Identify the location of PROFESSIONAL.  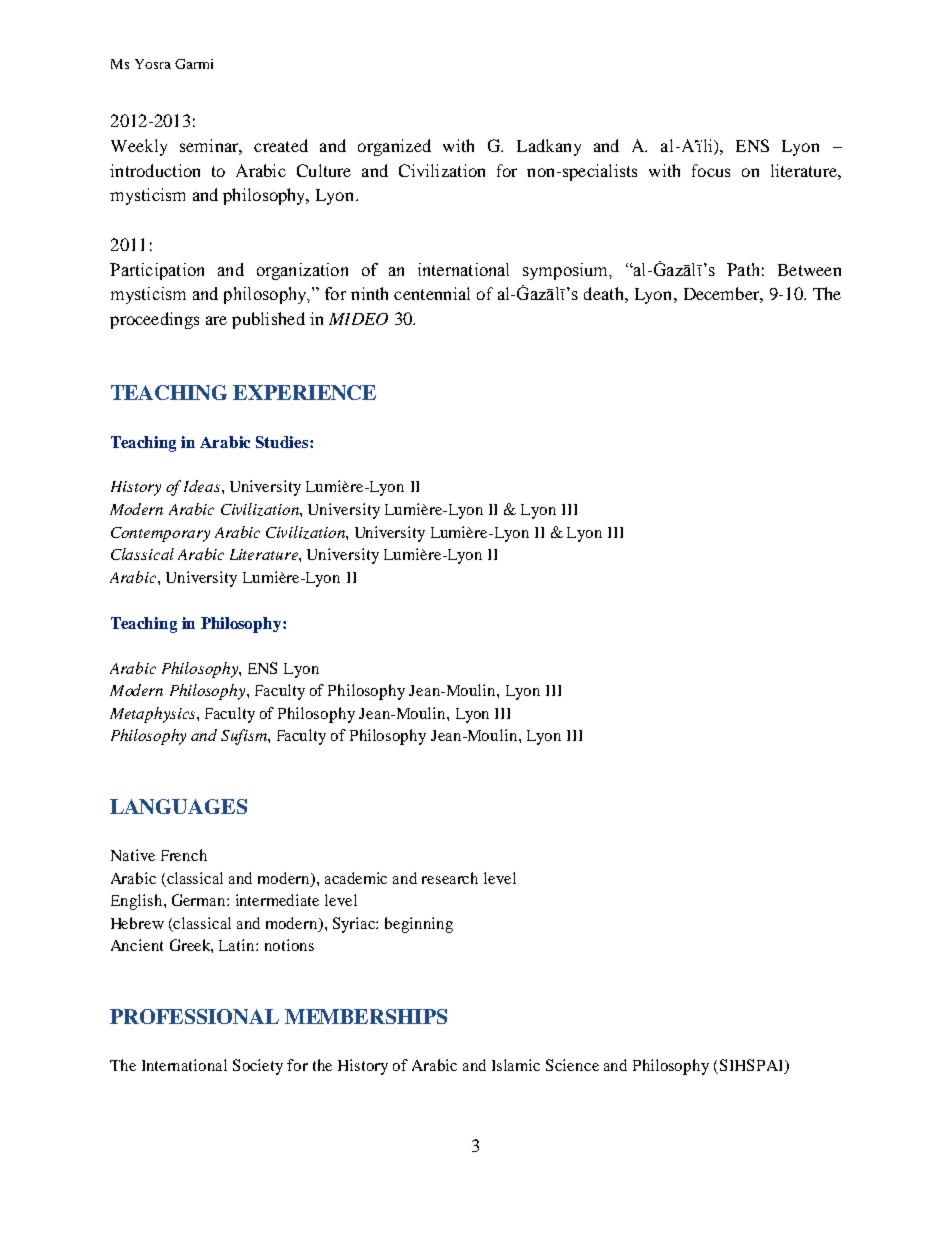
(194, 1016).
